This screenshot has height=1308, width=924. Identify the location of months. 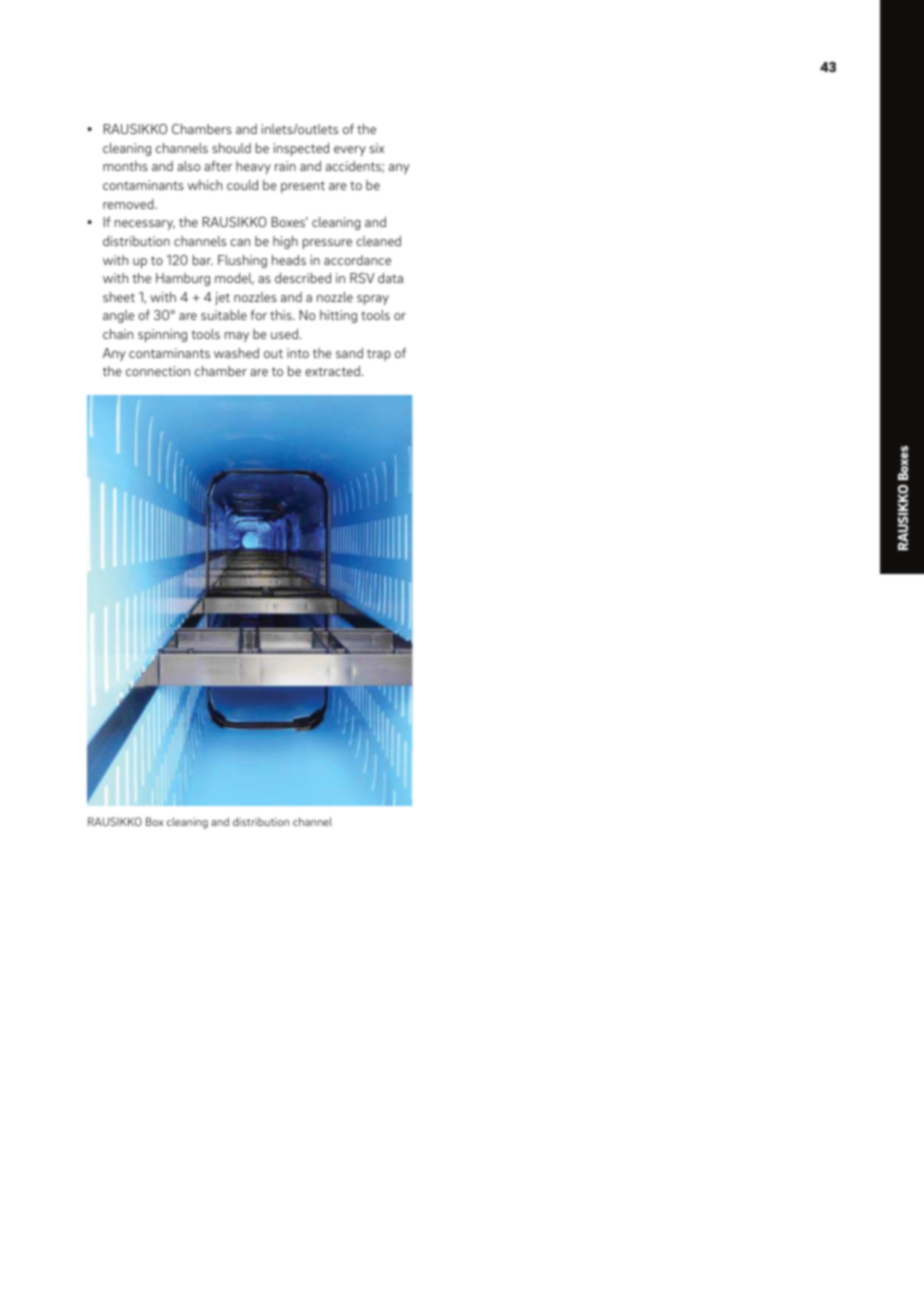
(125, 166).
